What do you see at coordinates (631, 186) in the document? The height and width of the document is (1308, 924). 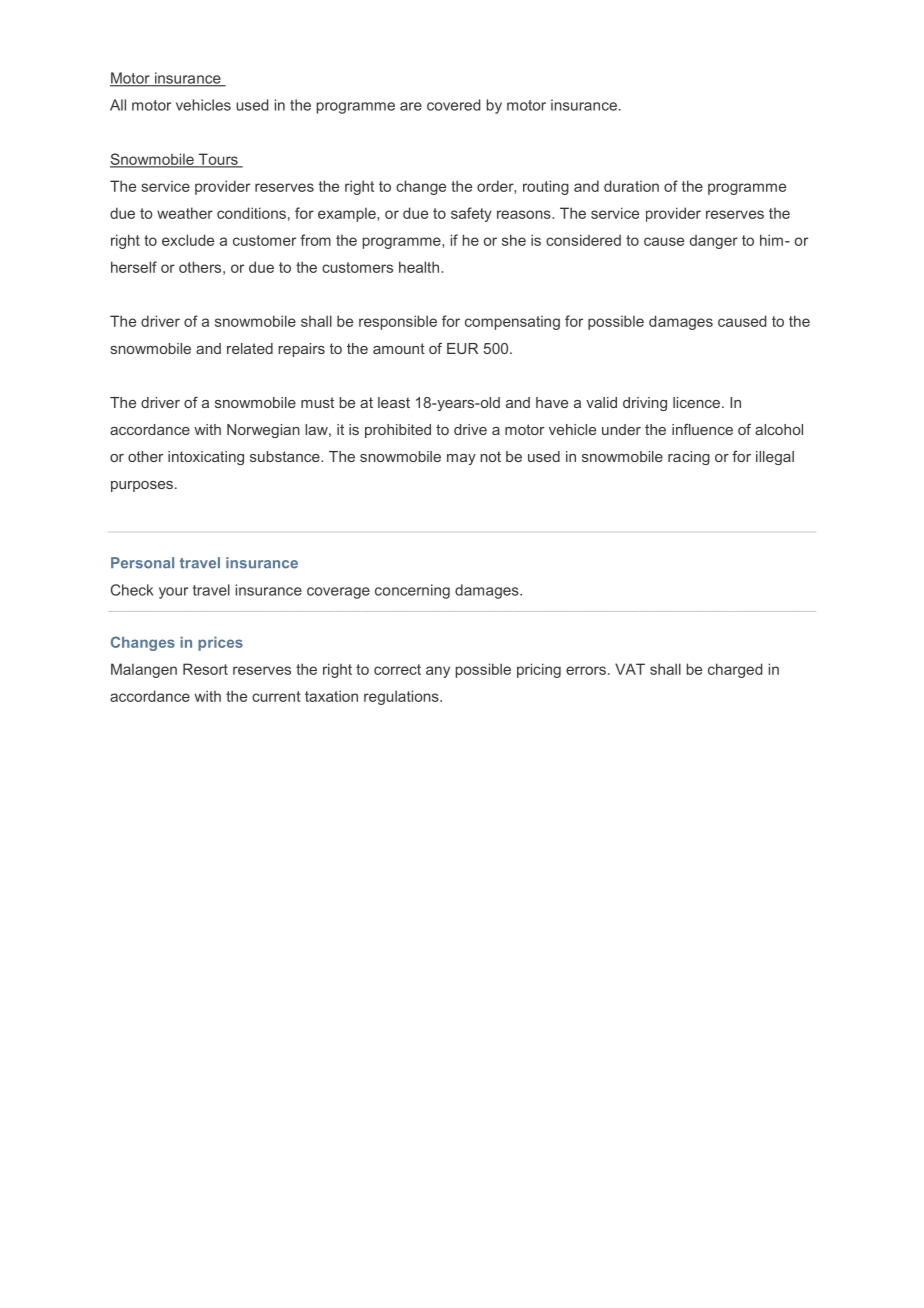 I see `duration` at bounding box center [631, 186].
